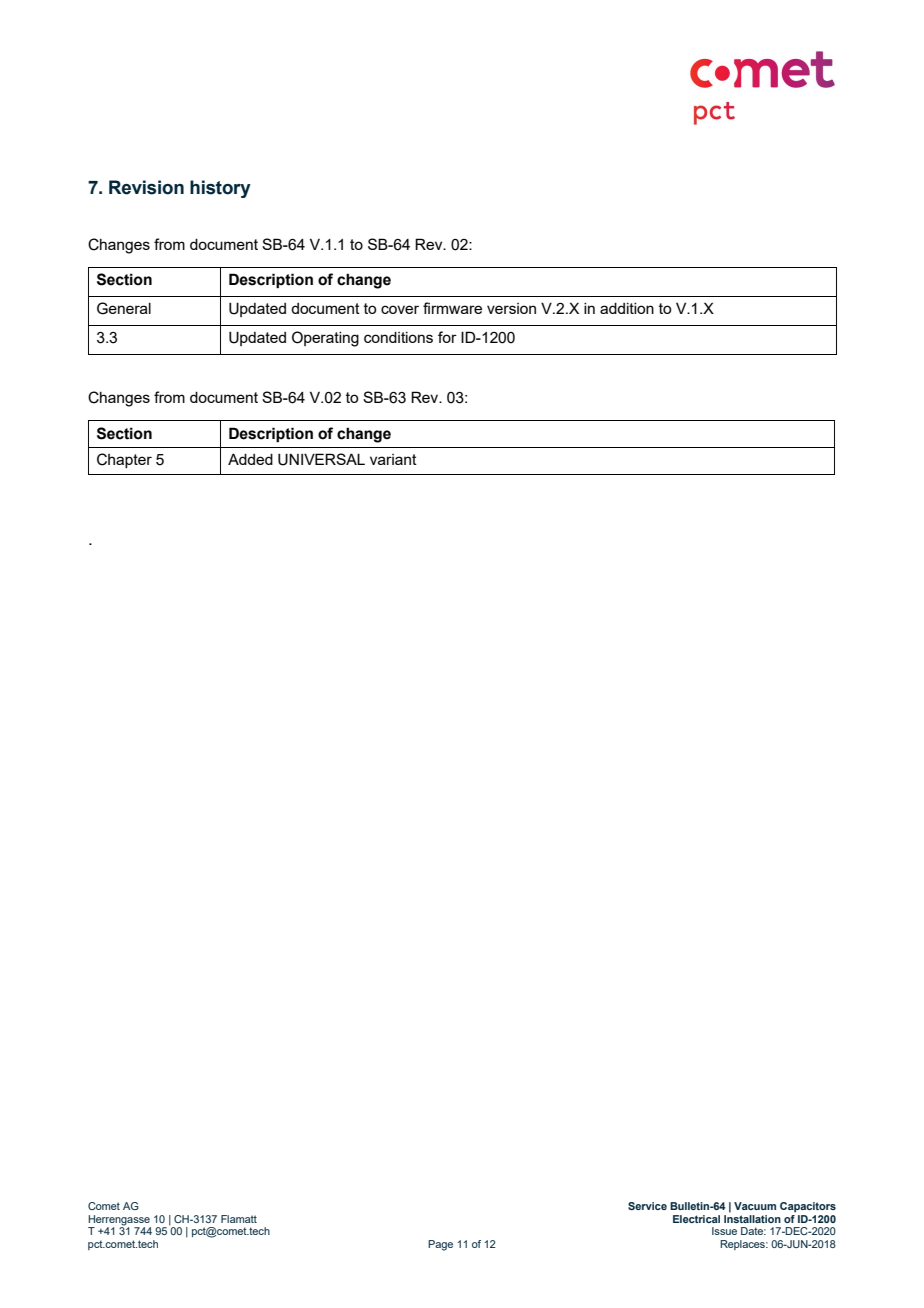 Image resolution: width=924 pixels, height=1308 pixels. Describe the element at coordinates (627, 308) in the screenshot. I see `addition` at that location.
